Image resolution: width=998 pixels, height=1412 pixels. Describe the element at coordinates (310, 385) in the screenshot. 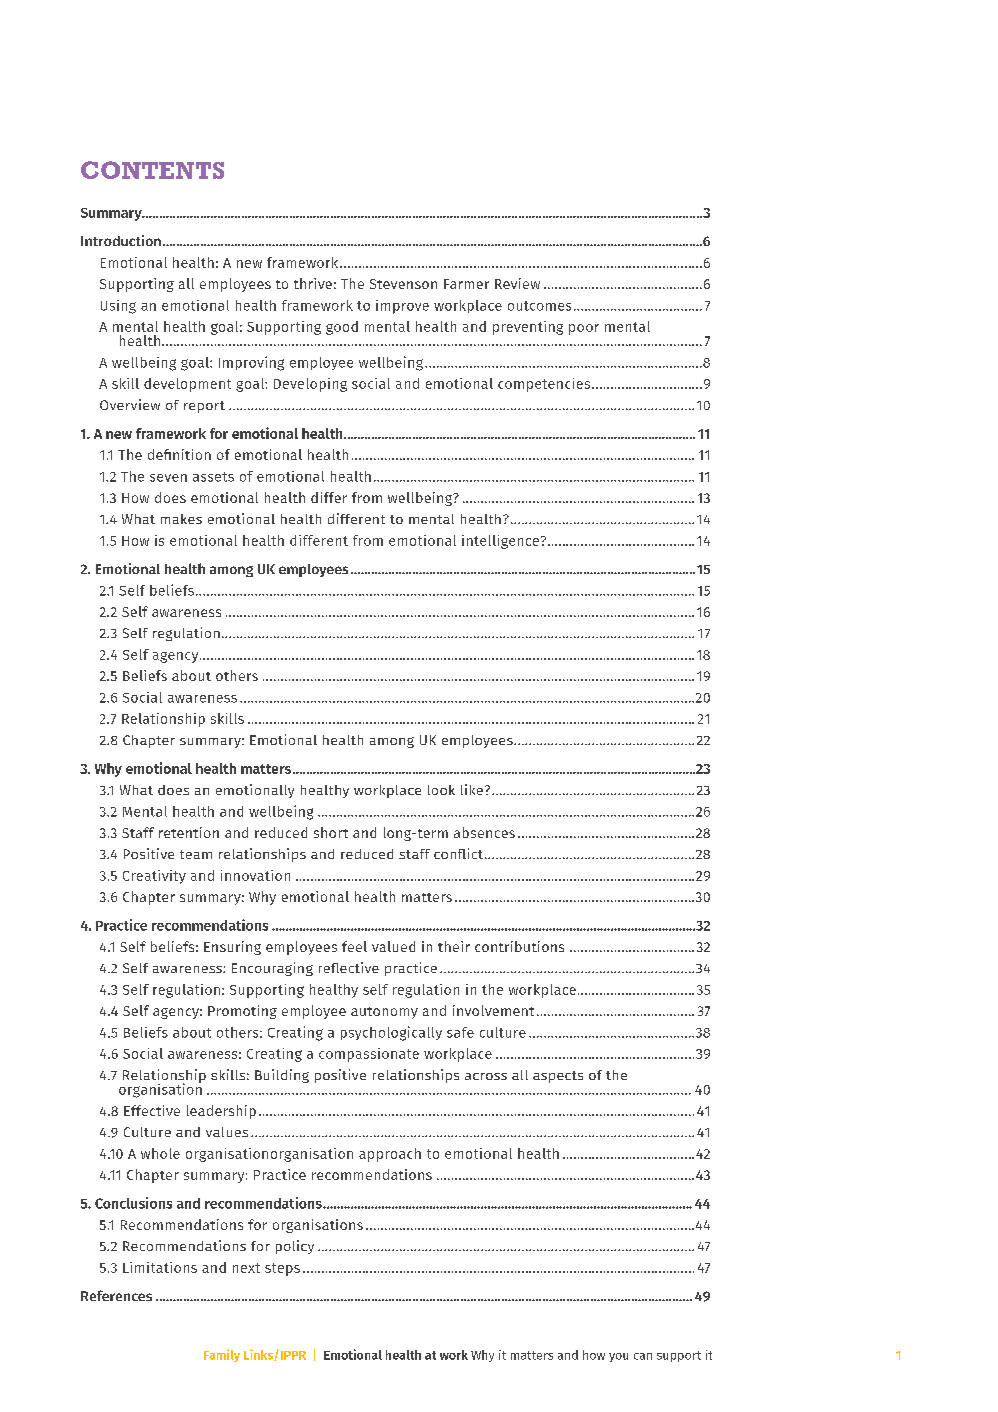

I see `Developing` at that location.
